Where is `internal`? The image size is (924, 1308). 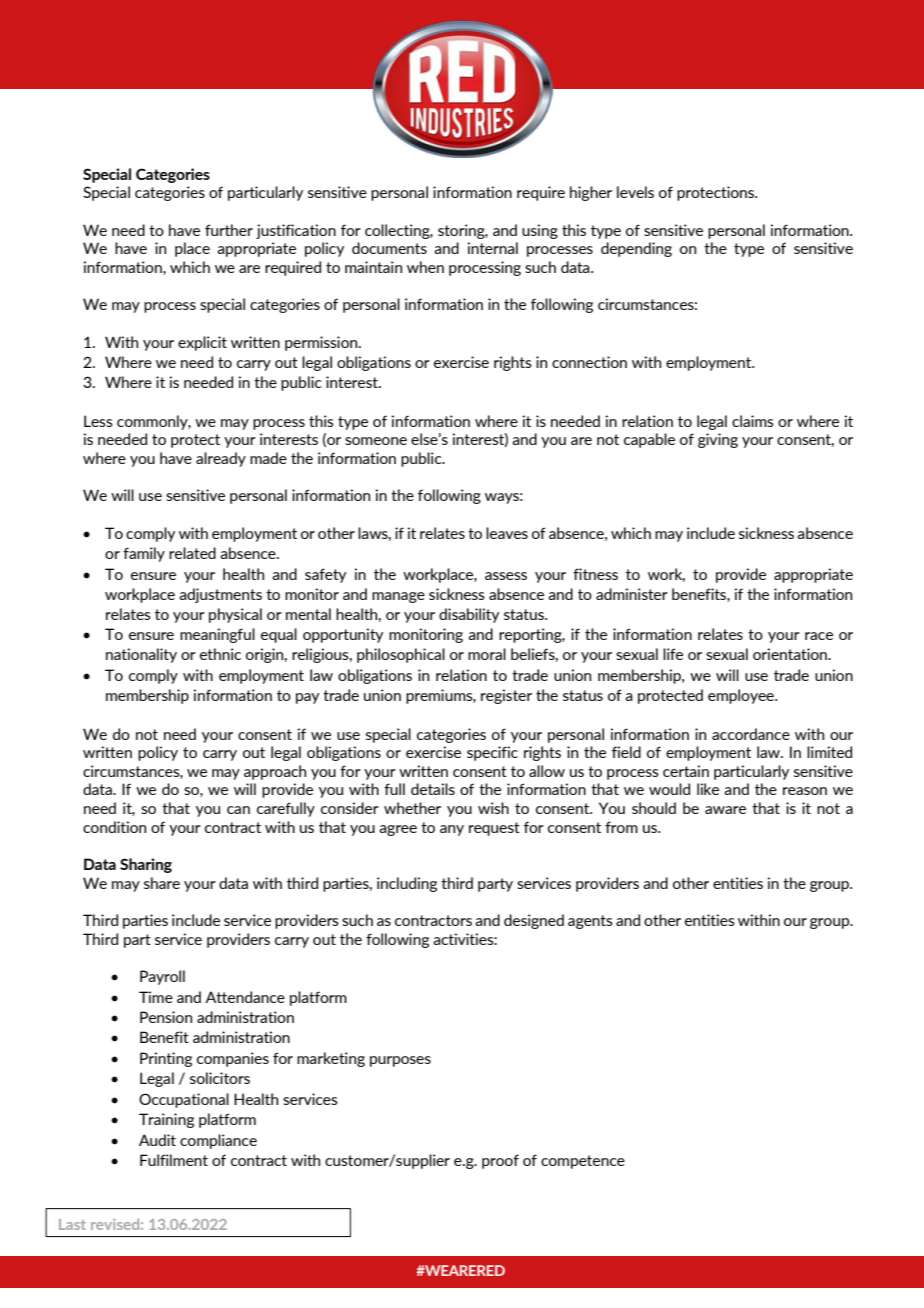 internal is located at coordinates (493, 248).
